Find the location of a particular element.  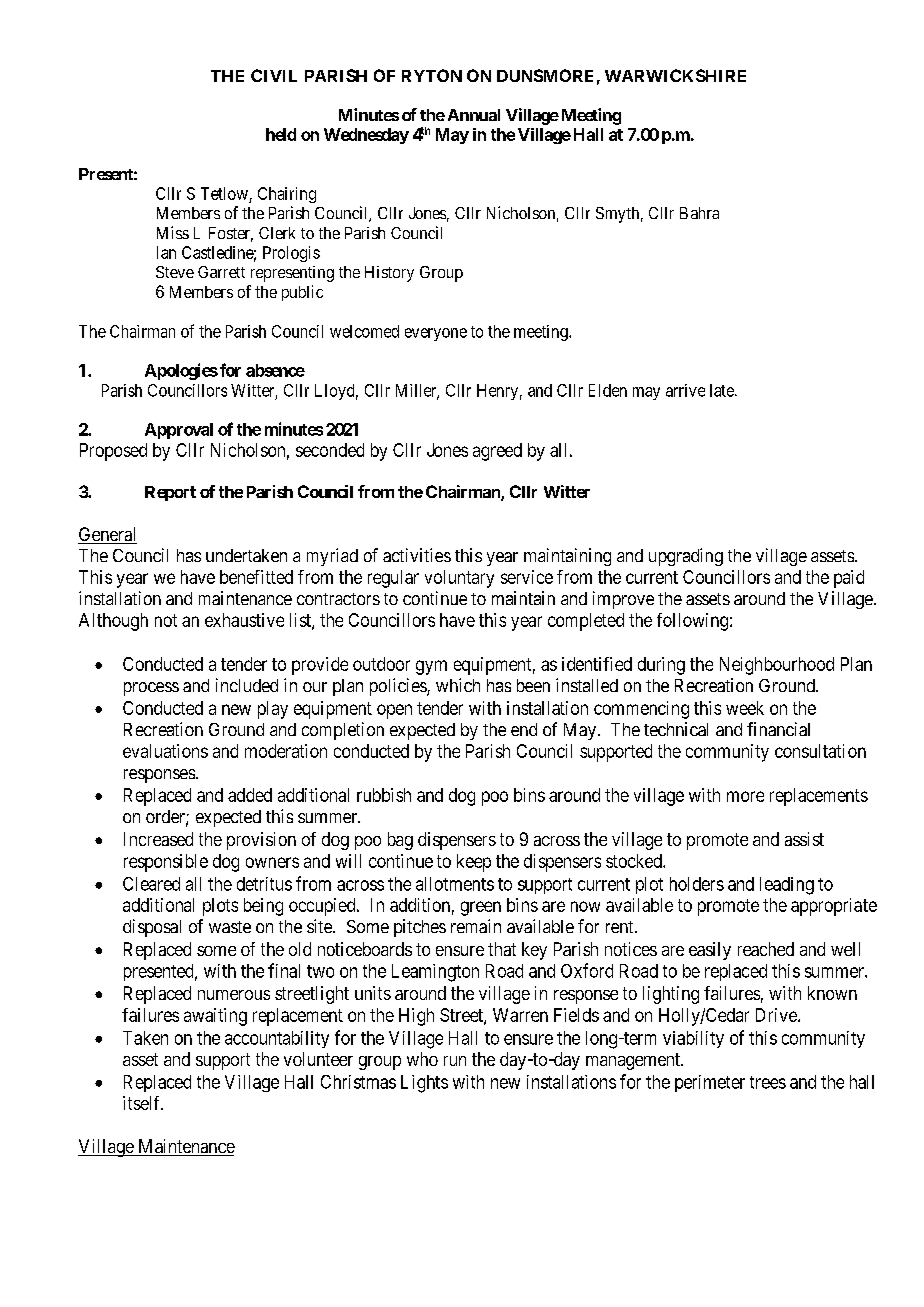

benefitted is located at coordinates (256, 577).
